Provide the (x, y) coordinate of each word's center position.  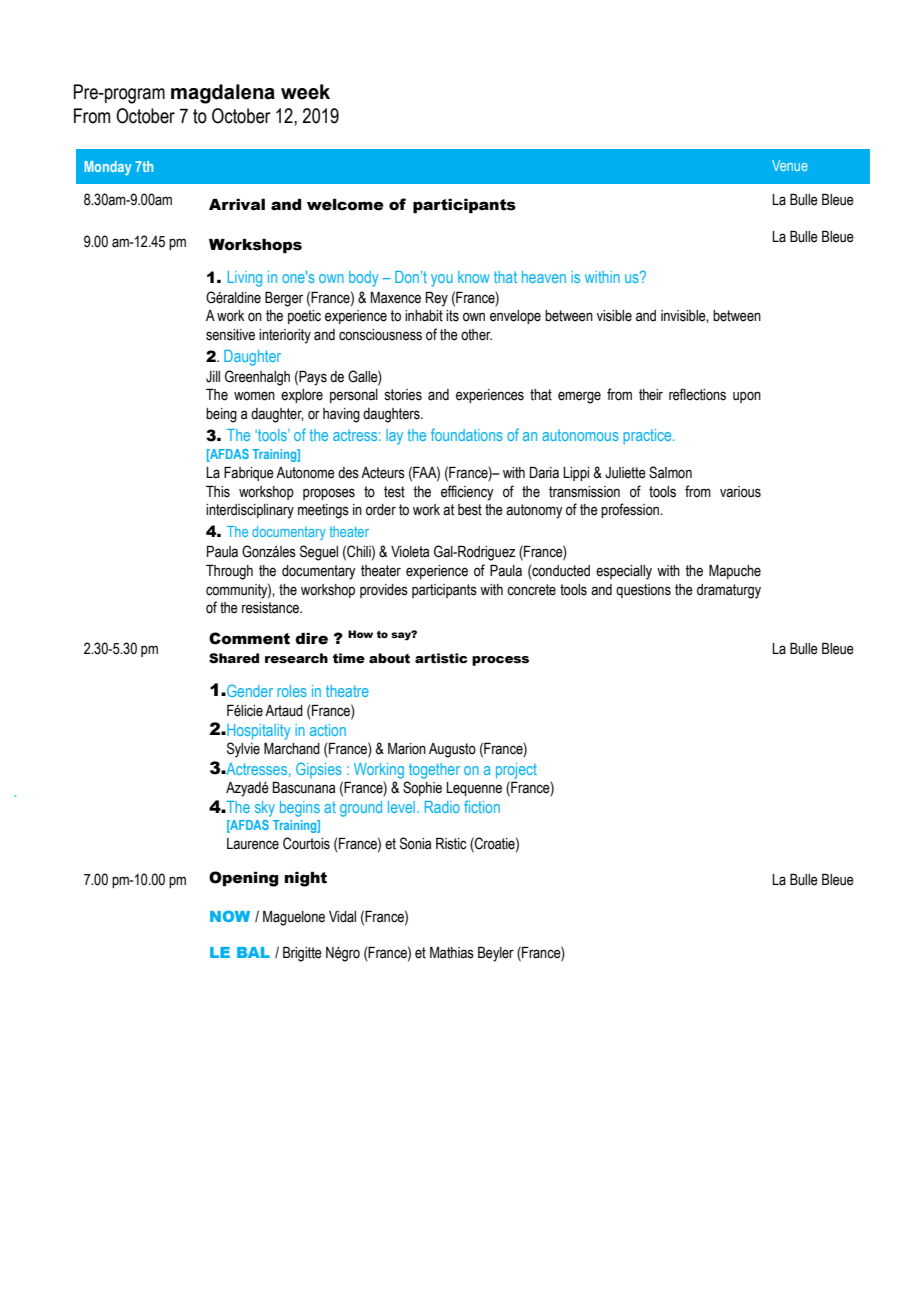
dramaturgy (729, 591)
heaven (544, 277)
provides (384, 591)
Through (229, 572)
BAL (253, 952)
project (516, 771)
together (434, 771)
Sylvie (243, 750)
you (442, 280)
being (221, 415)
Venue (790, 165)
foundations (467, 434)
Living (245, 279)
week (305, 92)
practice (648, 436)
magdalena (223, 94)
